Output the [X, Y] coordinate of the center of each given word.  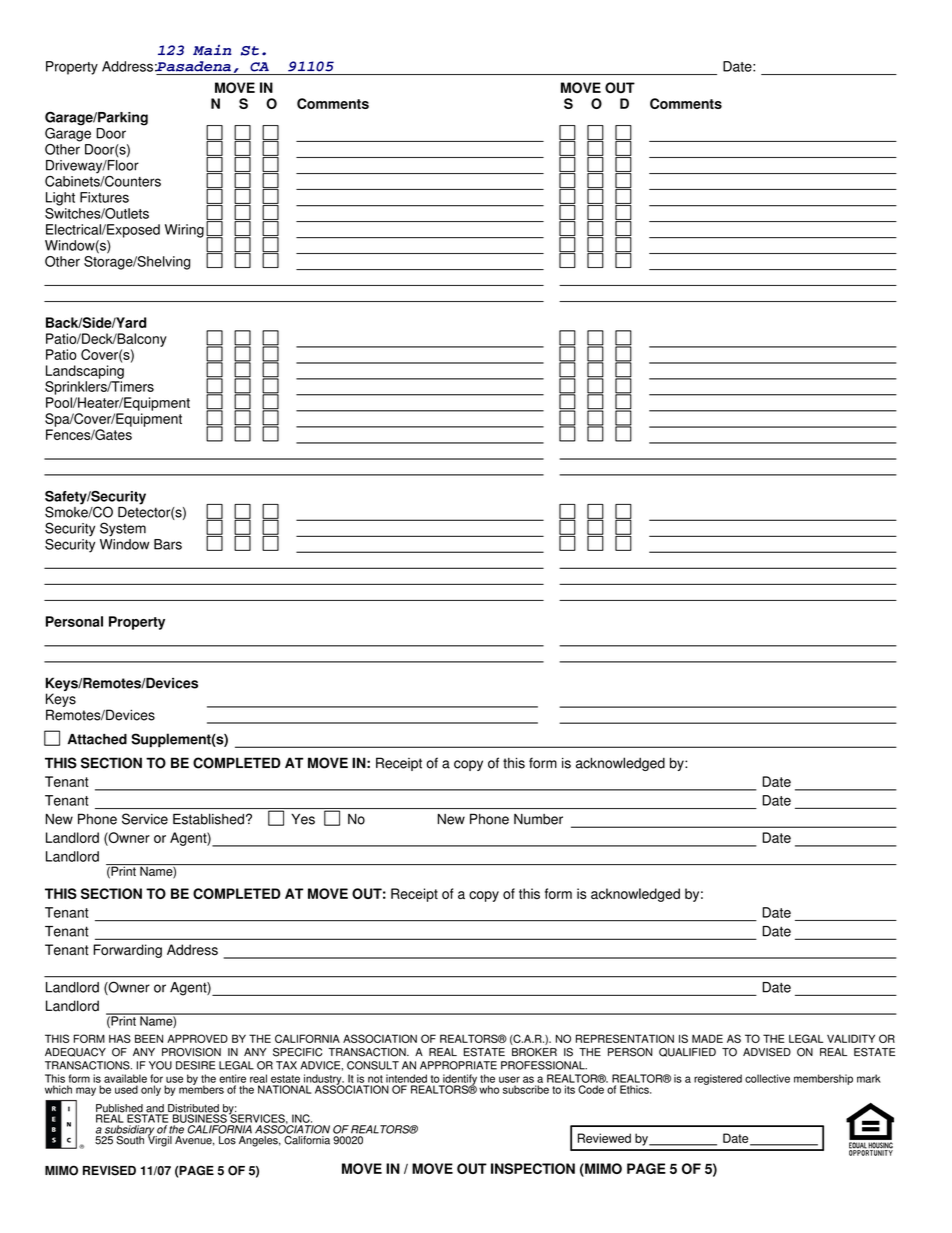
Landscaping [85, 372]
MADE [707, 1038]
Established [208, 819]
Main [212, 50]
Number [538, 819]
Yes [303, 819]
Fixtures [104, 197]
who [489, 1089]
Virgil [160, 1140]
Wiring [184, 231]
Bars [168, 544]
